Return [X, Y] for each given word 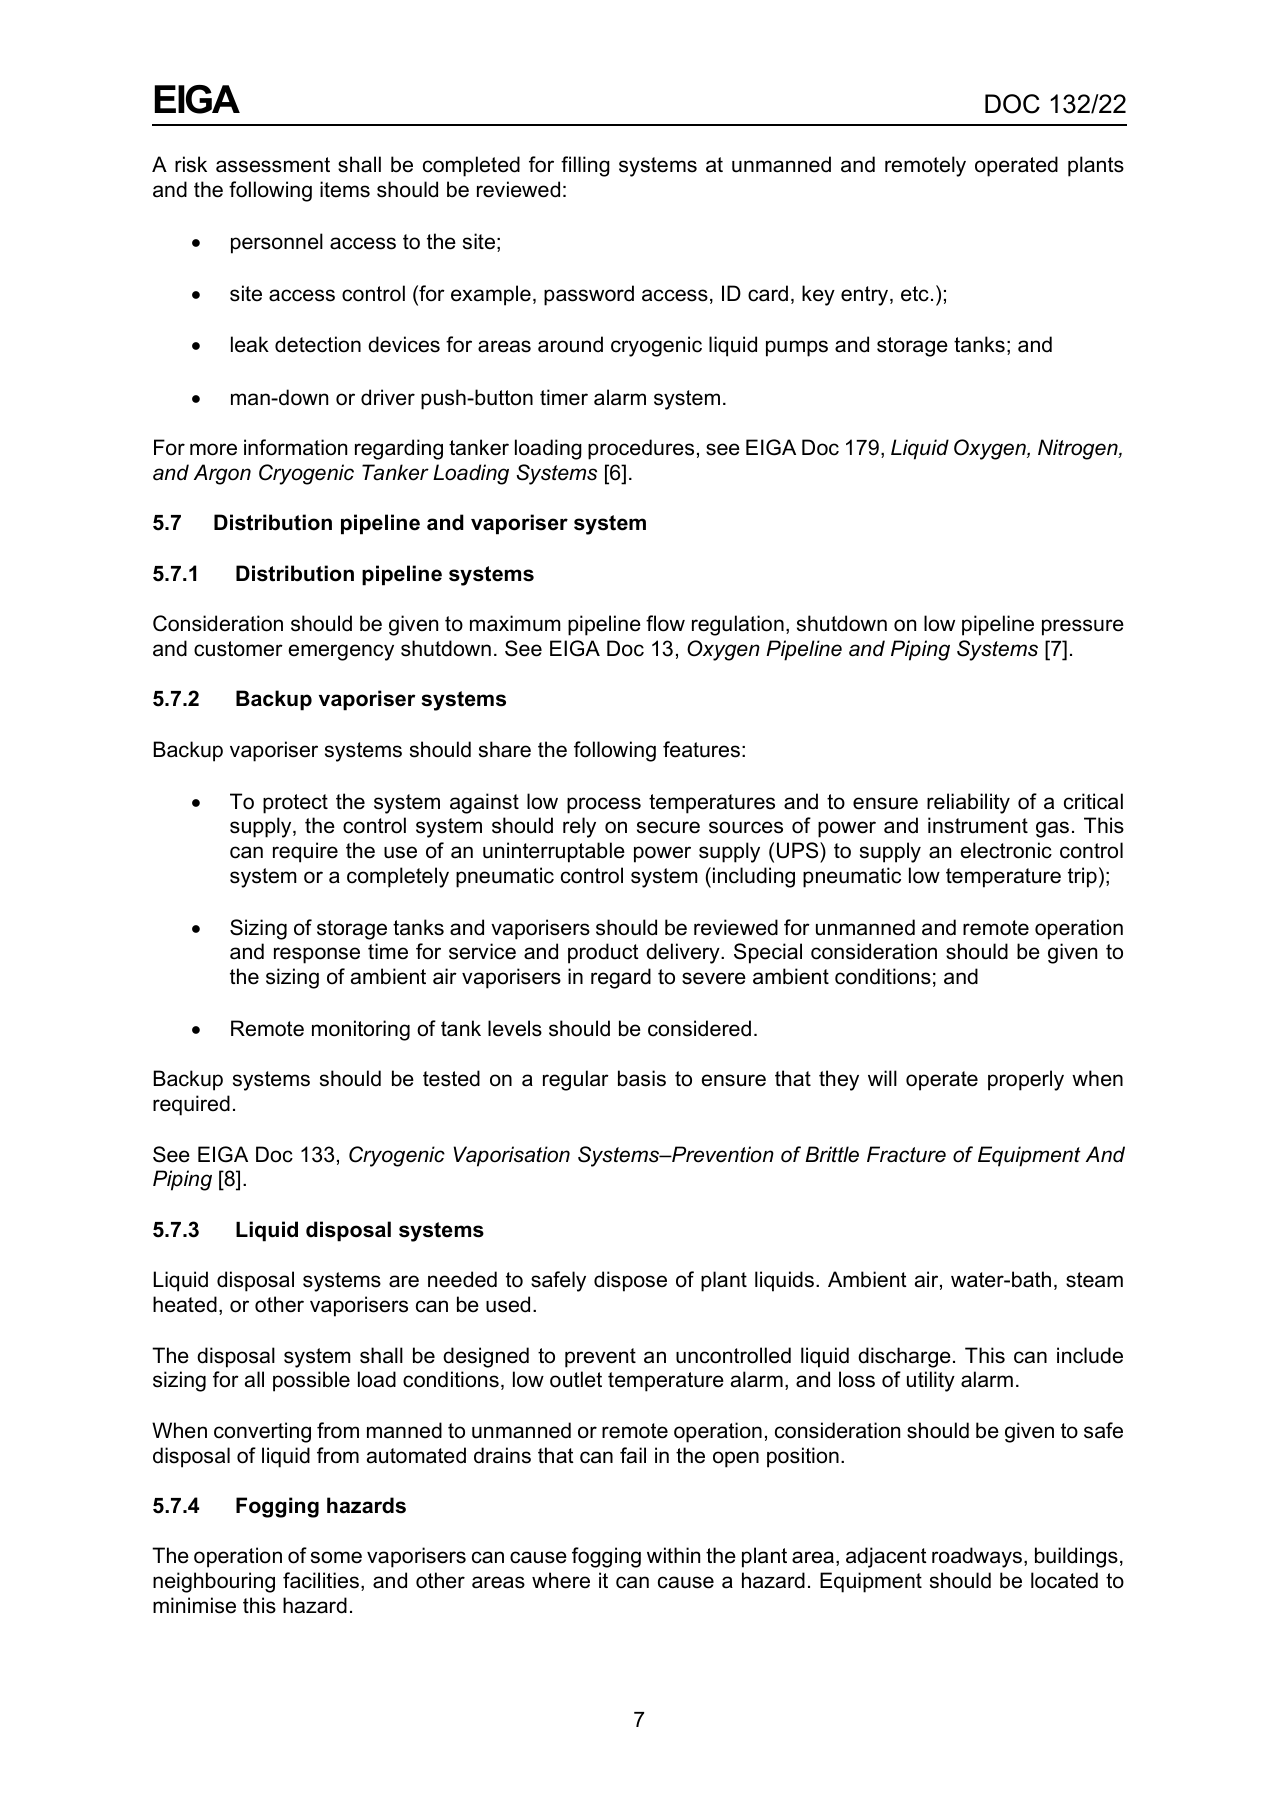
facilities [321, 1580]
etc [915, 294]
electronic [1006, 850]
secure [668, 827]
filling [585, 166]
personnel [277, 243]
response [317, 955]
